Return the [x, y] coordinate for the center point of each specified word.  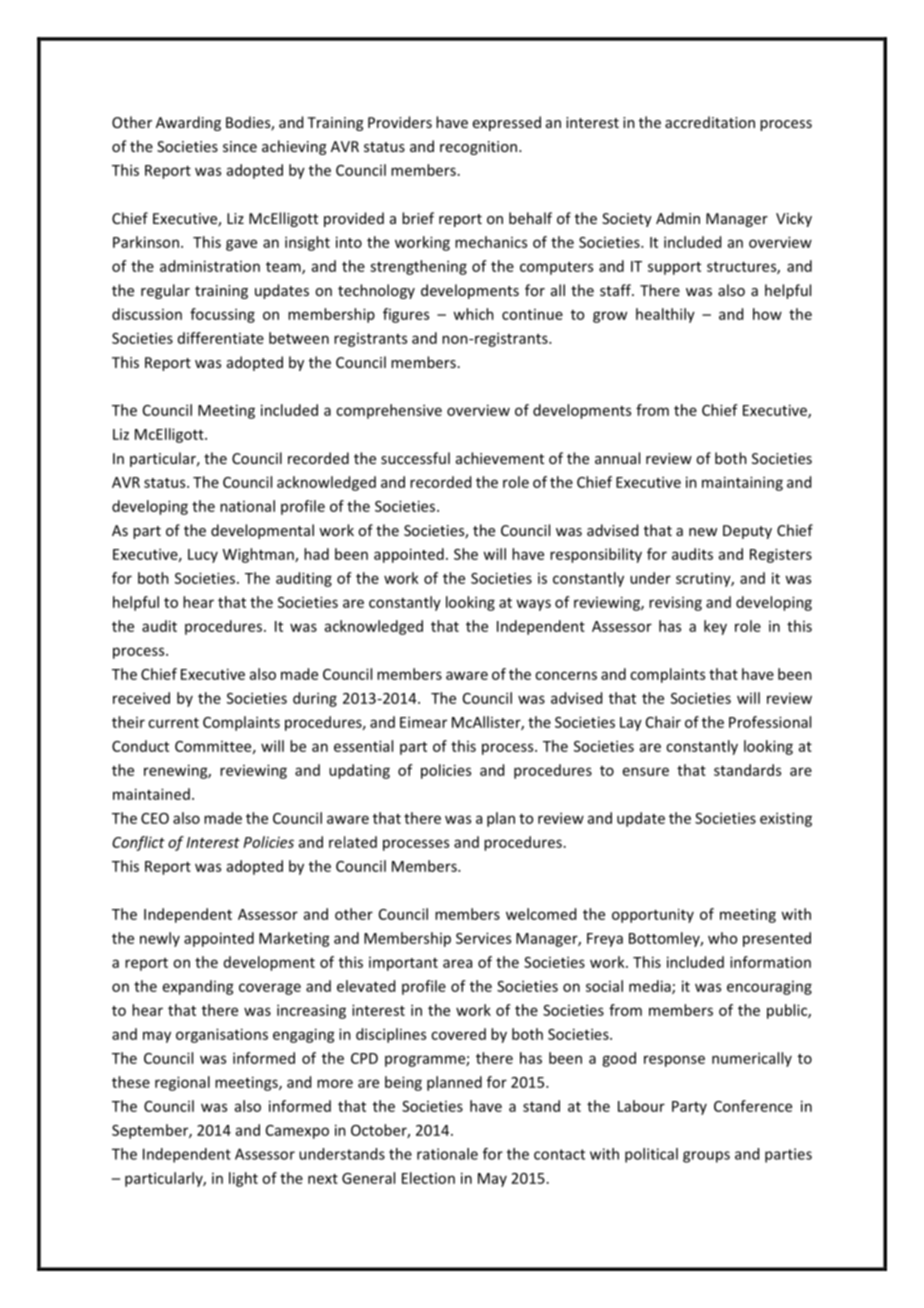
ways [533, 605]
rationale [447, 1154]
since [240, 146]
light [243, 1179]
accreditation [710, 122]
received [141, 698]
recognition [480, 148]
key [715, 627]
